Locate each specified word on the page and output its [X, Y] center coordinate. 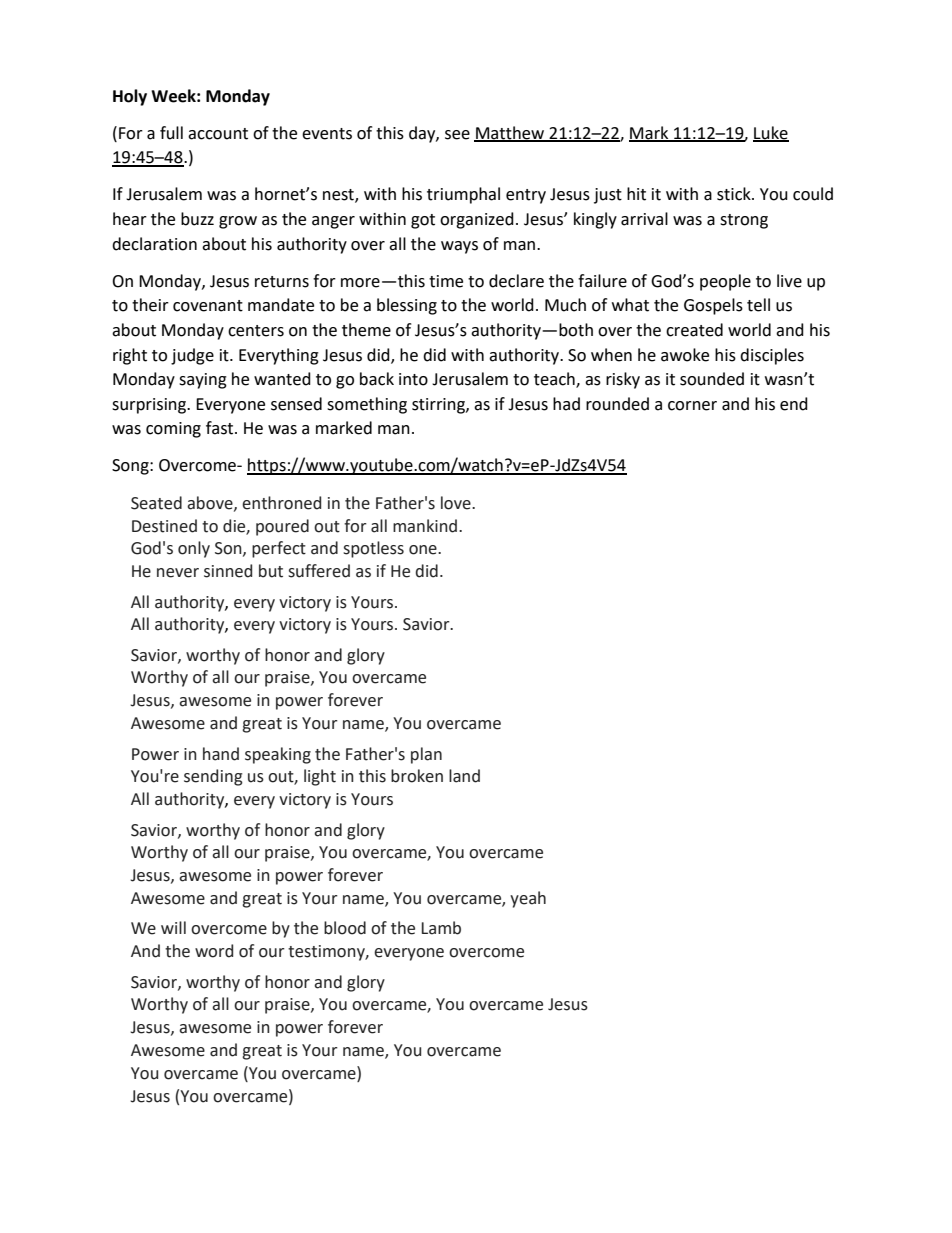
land [464, 776]
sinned [228, 571]
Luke [771, 133]
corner [692, 406]
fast [221, 428]
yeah [528, 899]
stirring [439, 406]
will [173, 927]
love [457, 503]
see [457, 135]
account [218, 134]
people [725, 282]
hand [221, 754]
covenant [208, 306]
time [446, 281]
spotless [373, 549]
